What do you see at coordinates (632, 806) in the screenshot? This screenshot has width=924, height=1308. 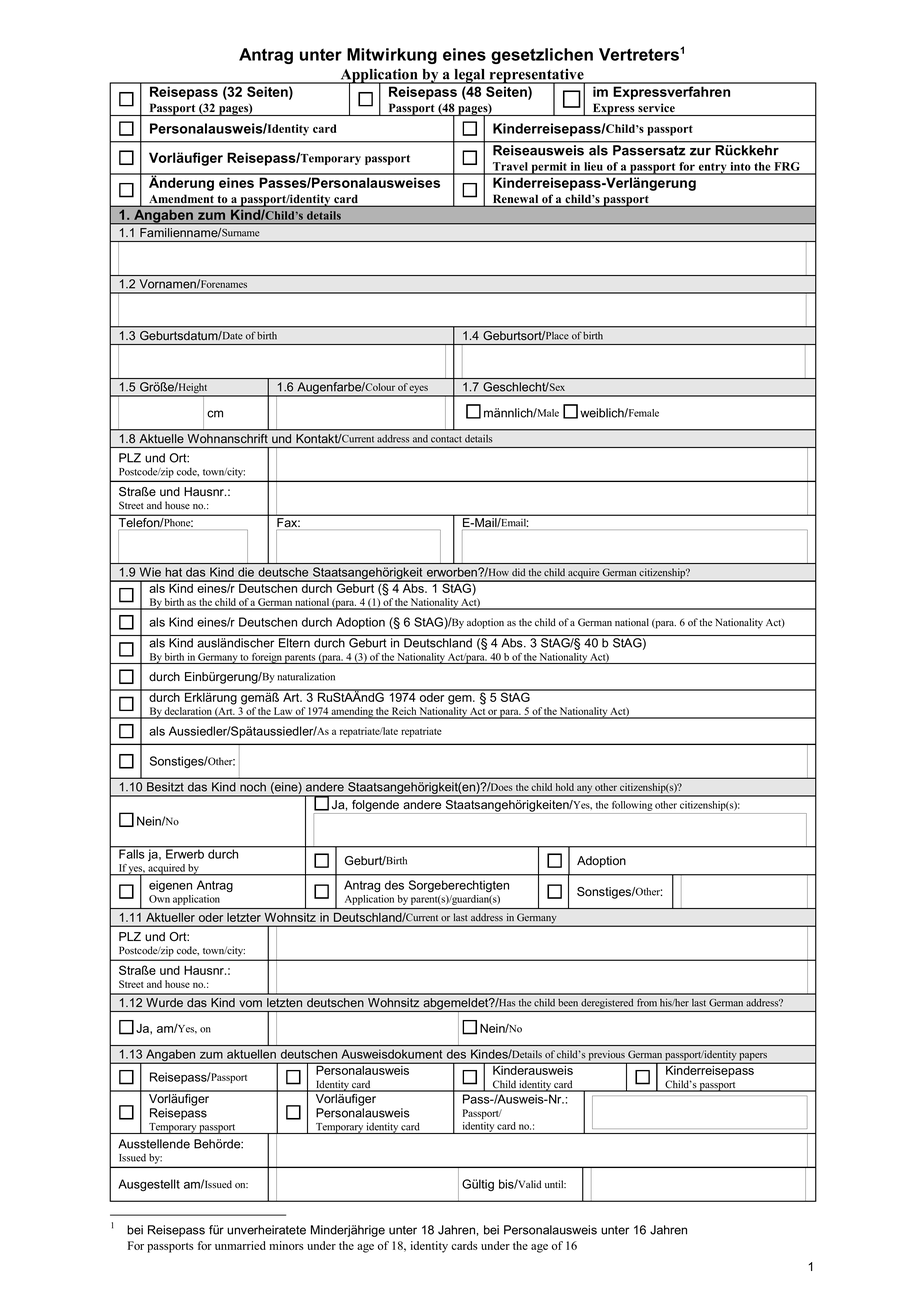 I see `following` at bounding box center [632, 806].
